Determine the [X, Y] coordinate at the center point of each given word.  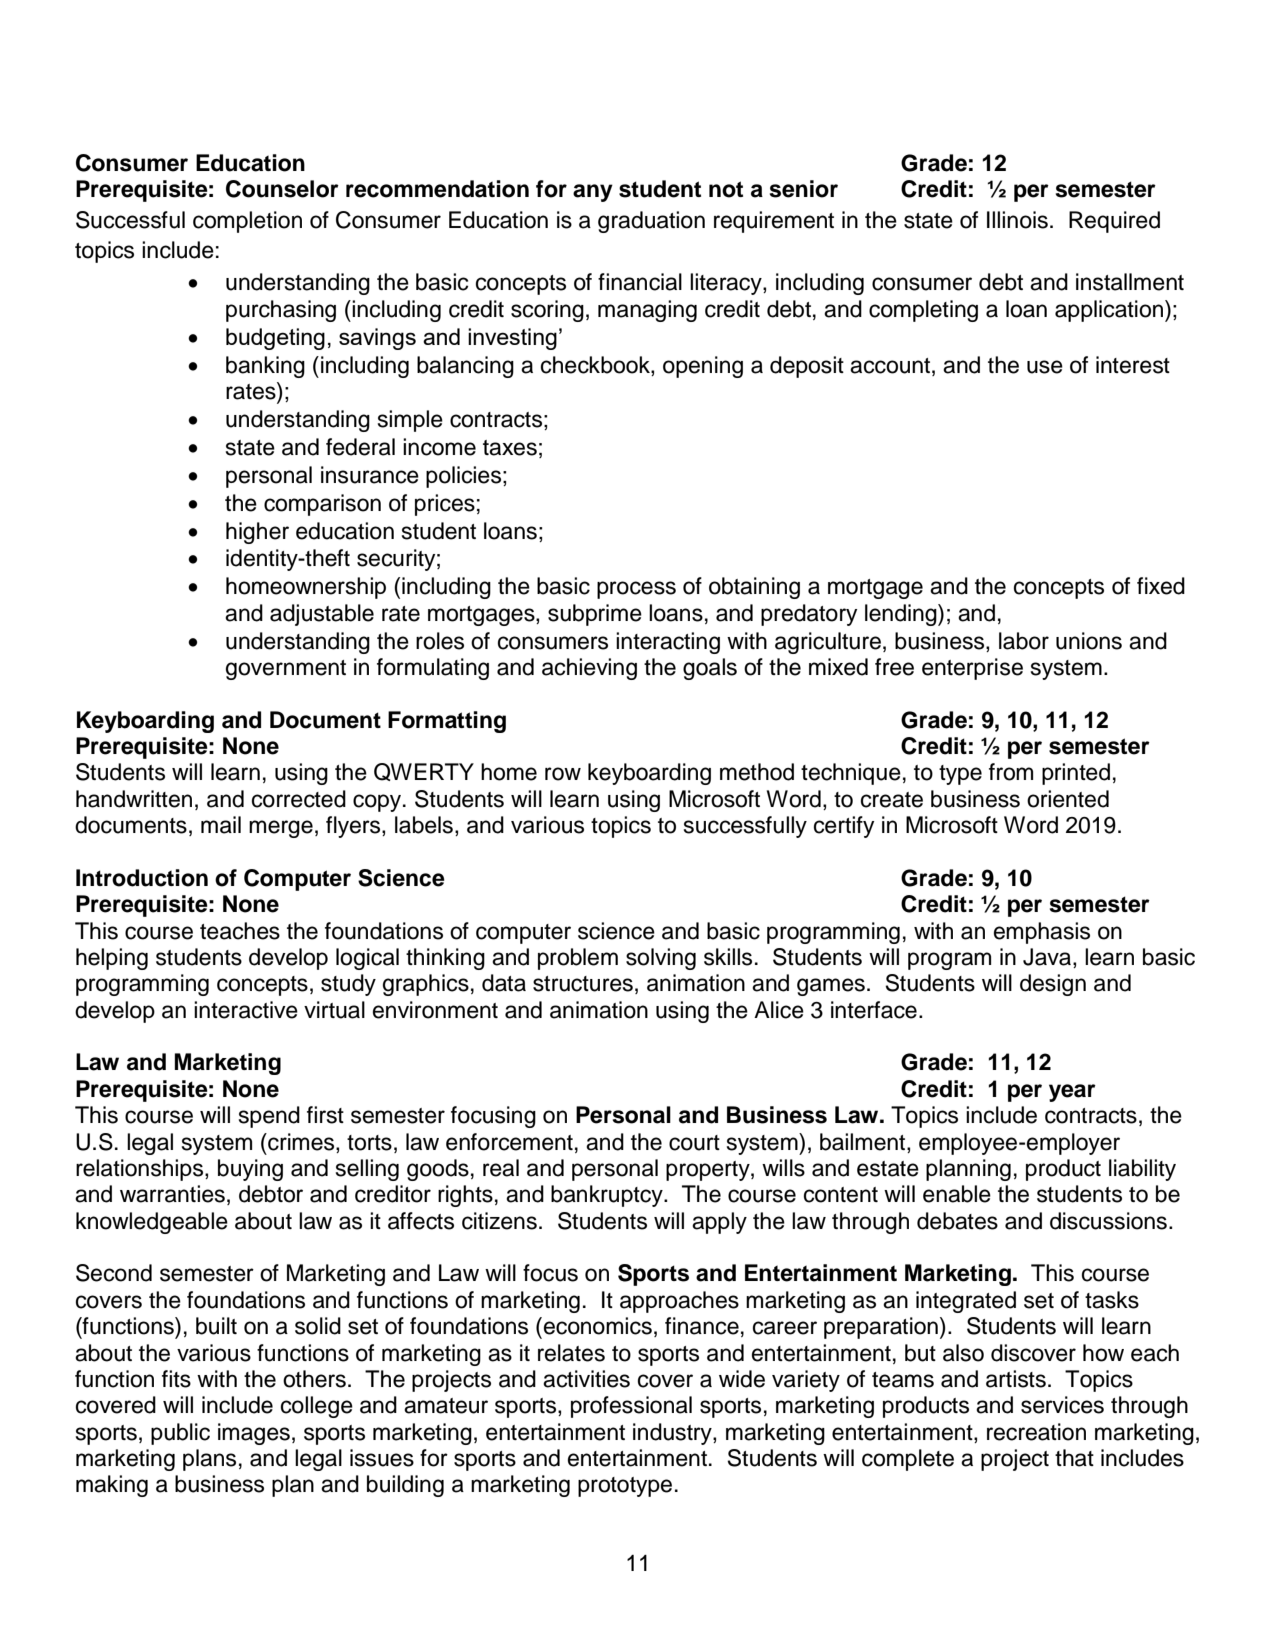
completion [247, 222]
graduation [651, 222]
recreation [1036, 1432]
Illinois [1017, 220]
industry [673, 1434]
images [254, 1434]
